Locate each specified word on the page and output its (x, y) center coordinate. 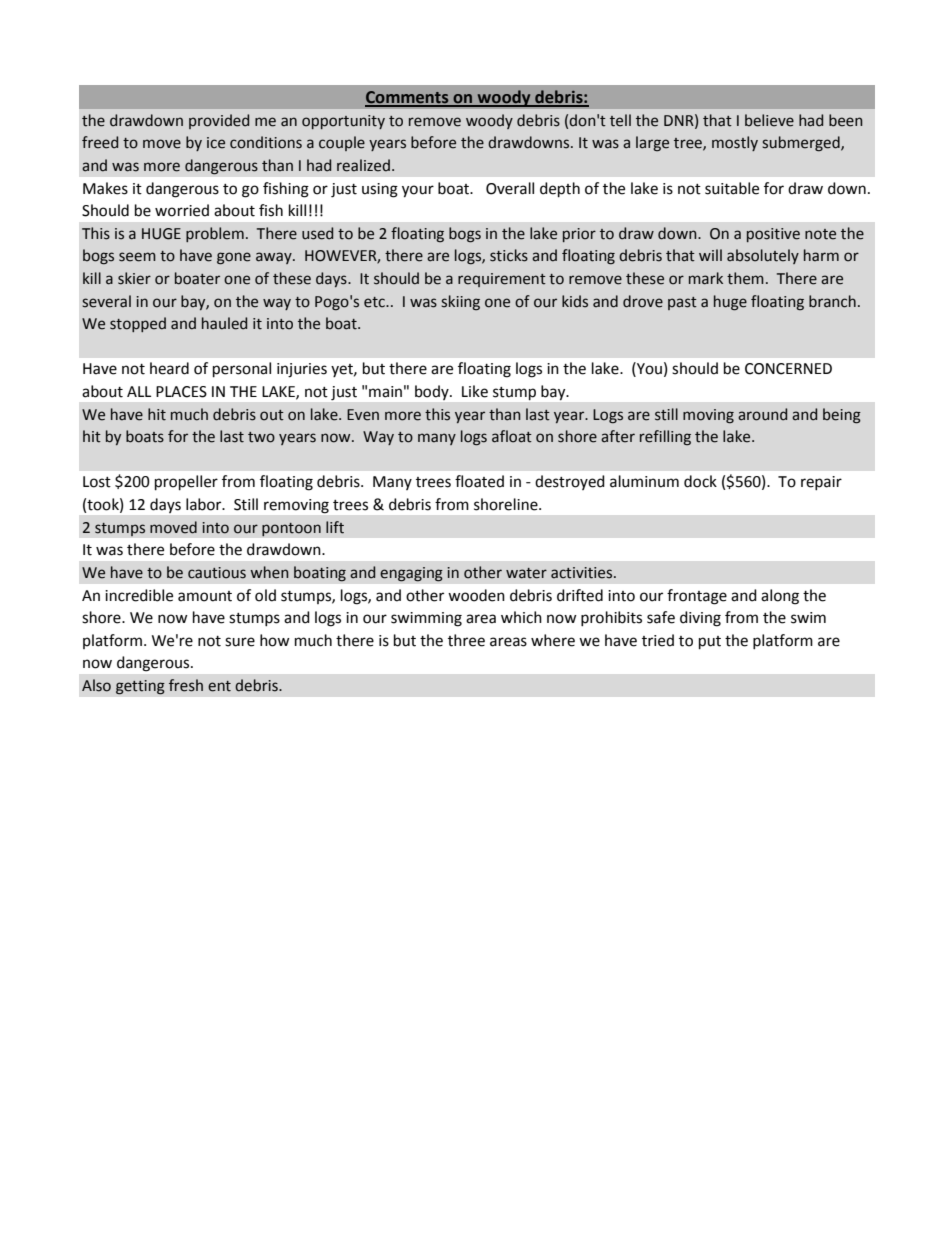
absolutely (763, 256)
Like (475, 391)
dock (700, 481)
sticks (509, 255)
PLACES (181, 392)
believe (769, 120)
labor (205, 504)
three (466, 640)
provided (219, 121)
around (762, 414)
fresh (186, 685)
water (526, 573)
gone (234, 258)
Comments (408, 98)
